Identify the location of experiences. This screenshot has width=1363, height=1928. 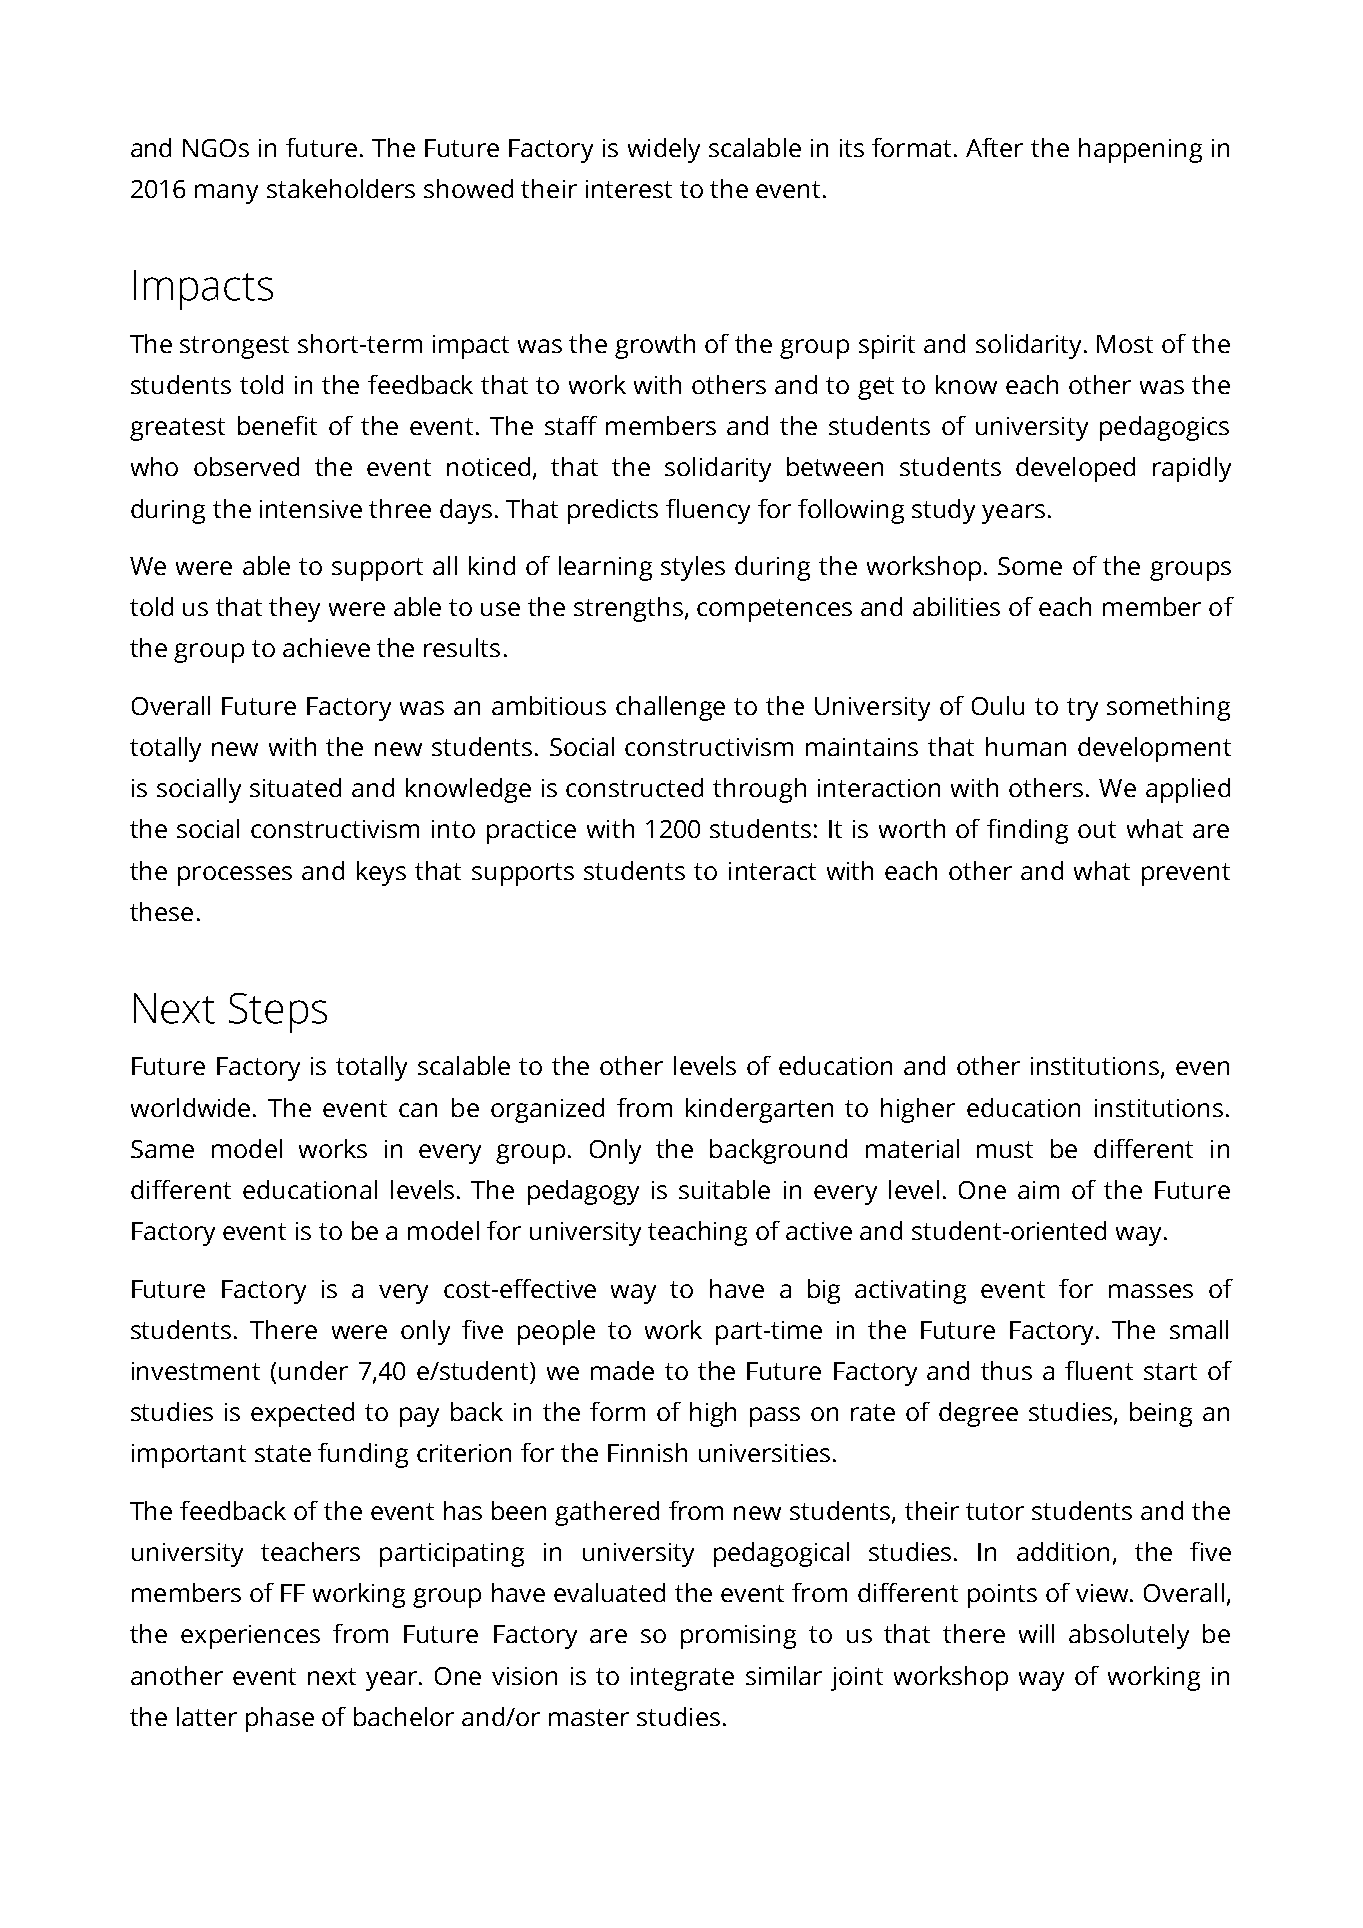
(250, 1637).
